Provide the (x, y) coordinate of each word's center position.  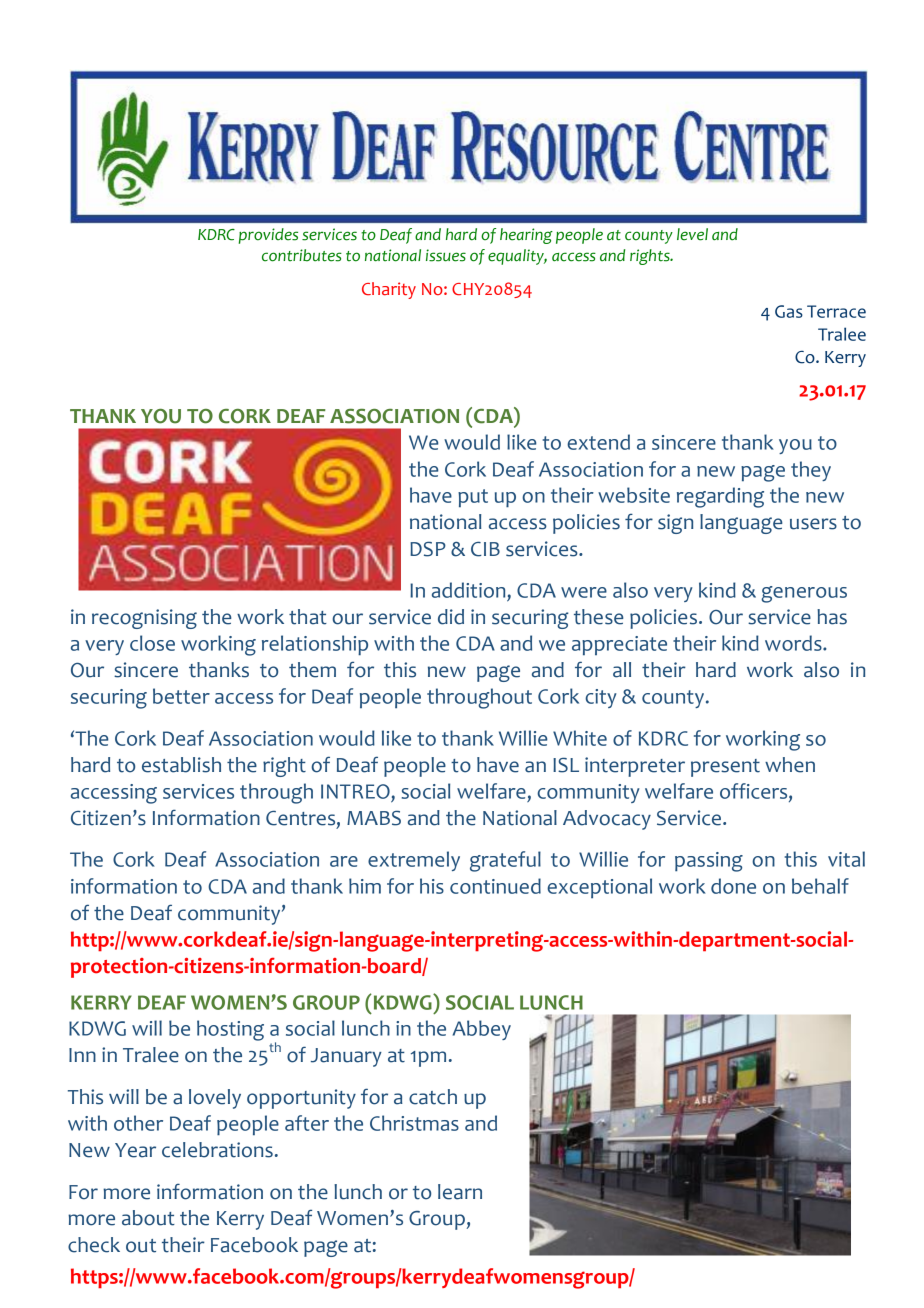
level (692, 234)
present (725, 768)
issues (446, 255)
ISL (566, 765)
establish (181, 765)
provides (268, 236)
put (473, 498)
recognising (144, 619)
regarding (720, 497)
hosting (230, 1030)
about (148, 1218)
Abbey (482, 1030)
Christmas (414, 1123)
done (733, 886)
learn (460, 1192)
